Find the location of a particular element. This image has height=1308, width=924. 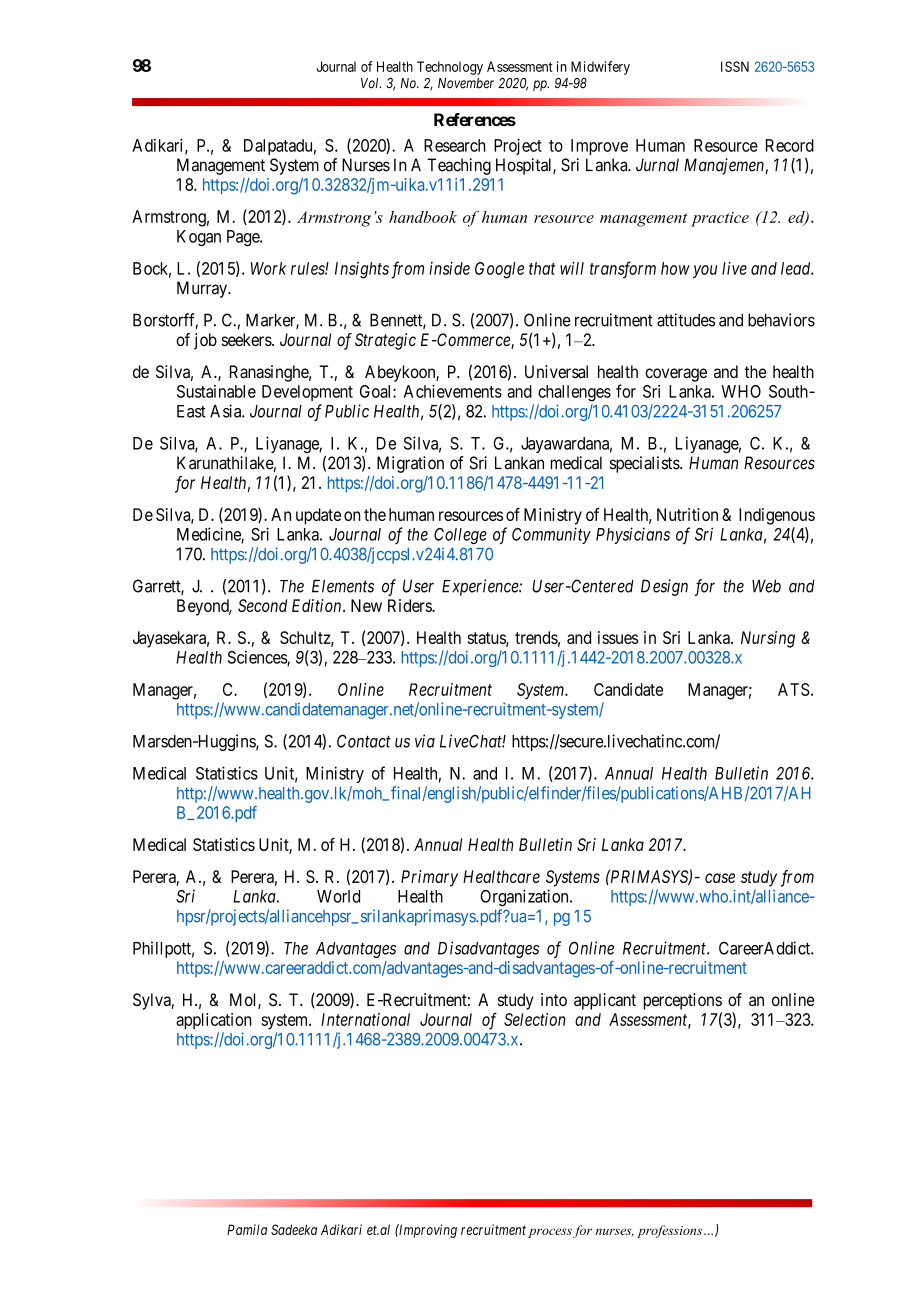

ATS is located at coordinates (794, 689).
